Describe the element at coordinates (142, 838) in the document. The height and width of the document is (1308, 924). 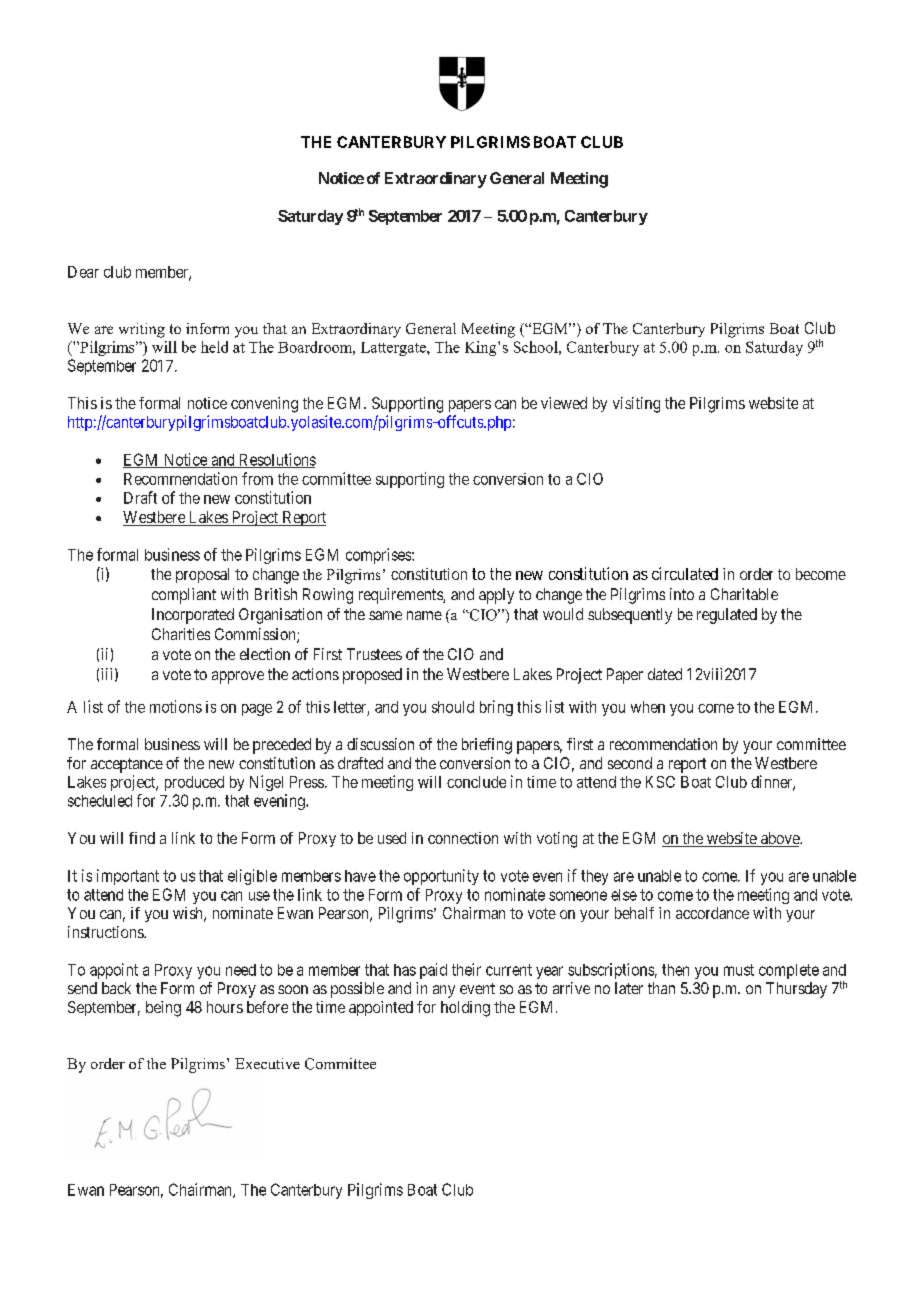
I see `find` at that location.
